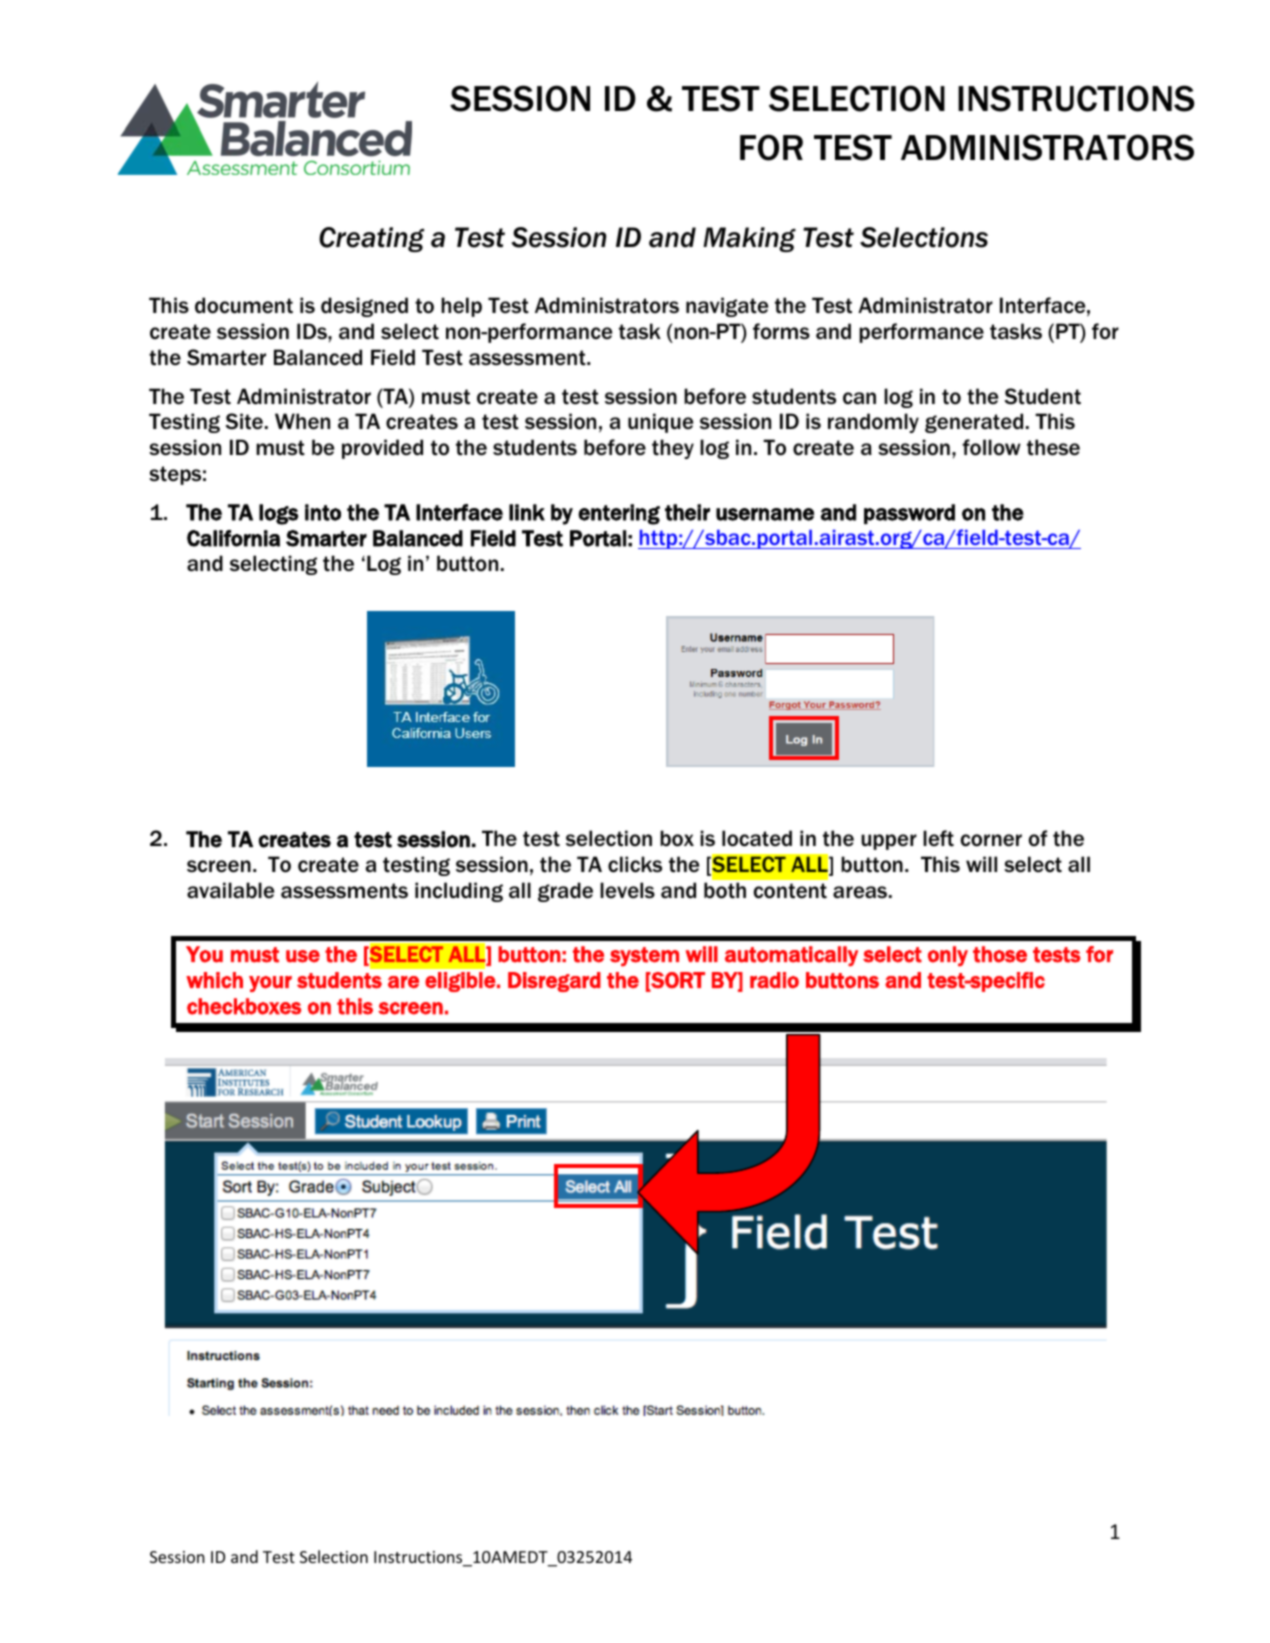 This image has height=1643, width=1270. I want to click on system, so click(644, 957).
